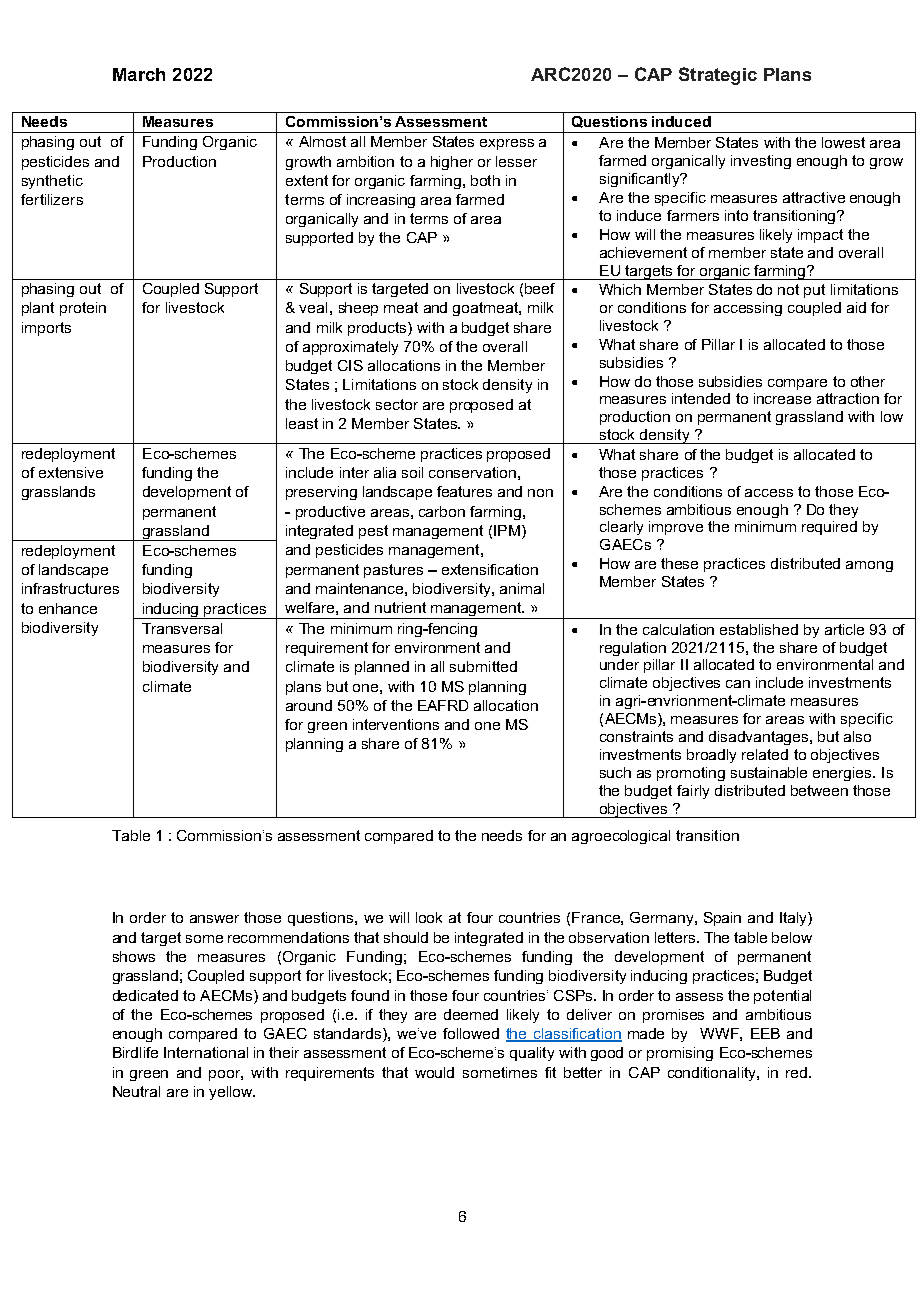 The height and width of the image is (1308, 924). I want to click on EEB, so click(765, 1033).
